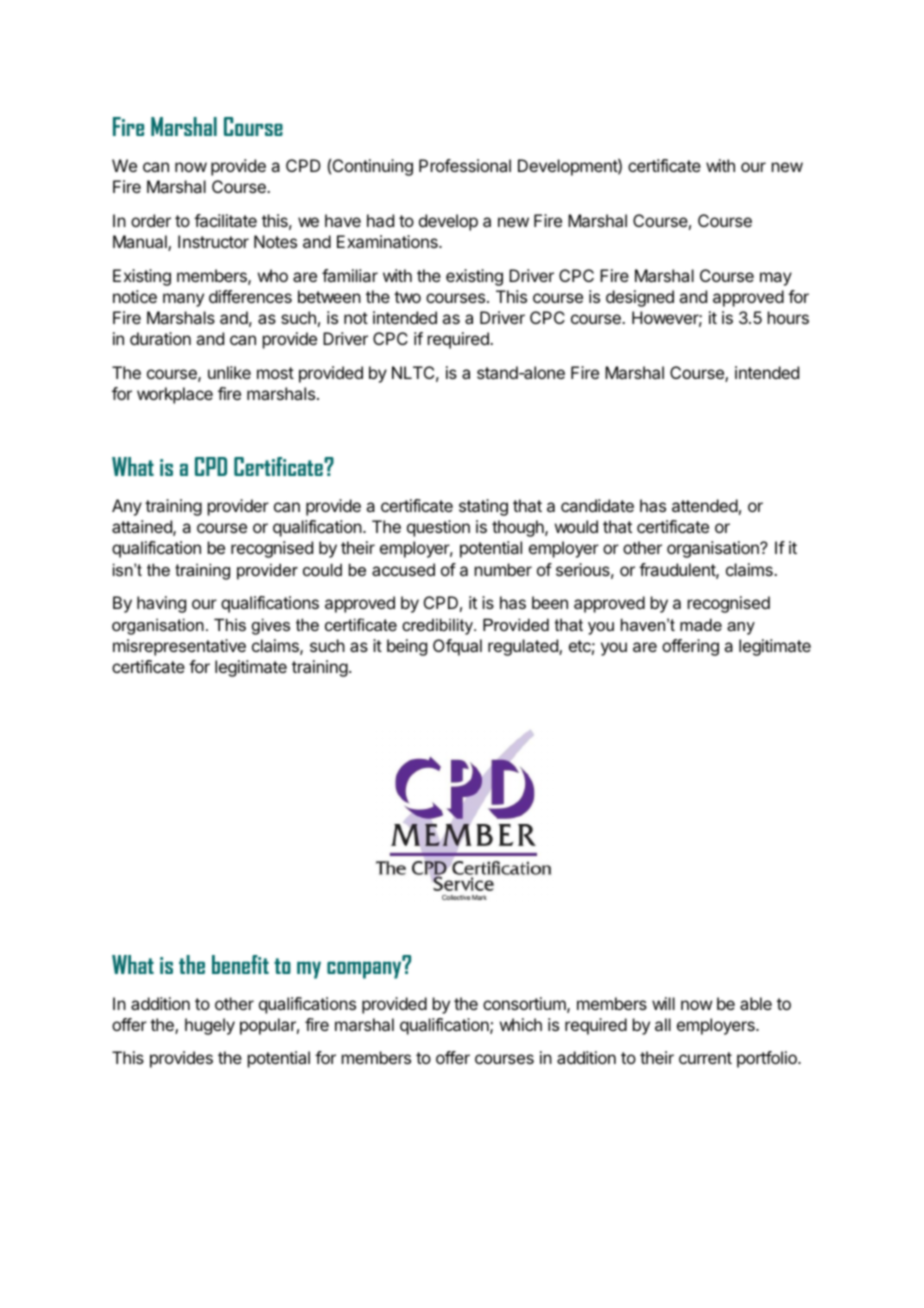 Image resolution: width=924 pixels, height=1308 pixels. What do you see at coordinates (776, 279) in the image?
I see `may` at bounding box center [776, 279].
